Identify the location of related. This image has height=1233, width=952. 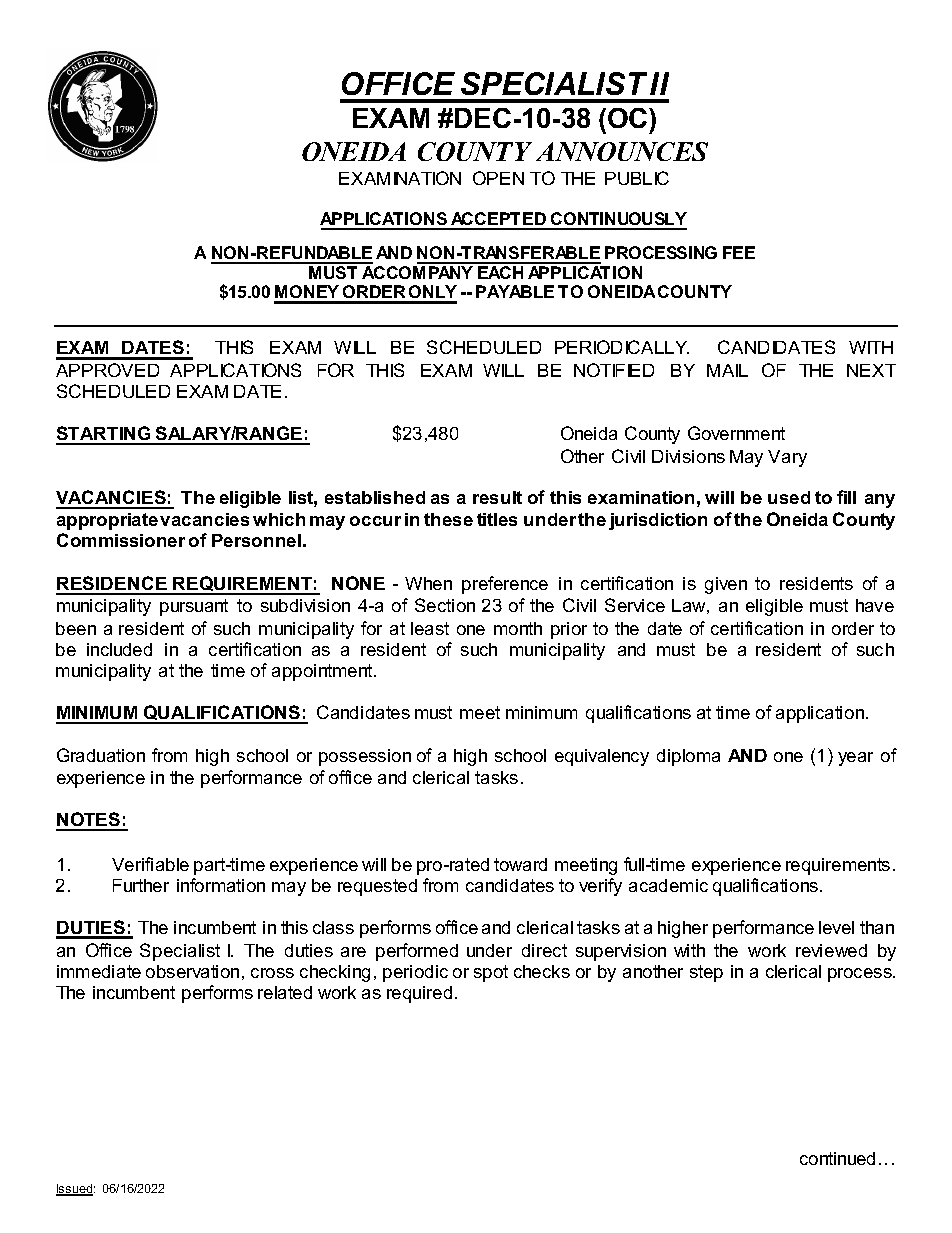
(285, 992).
